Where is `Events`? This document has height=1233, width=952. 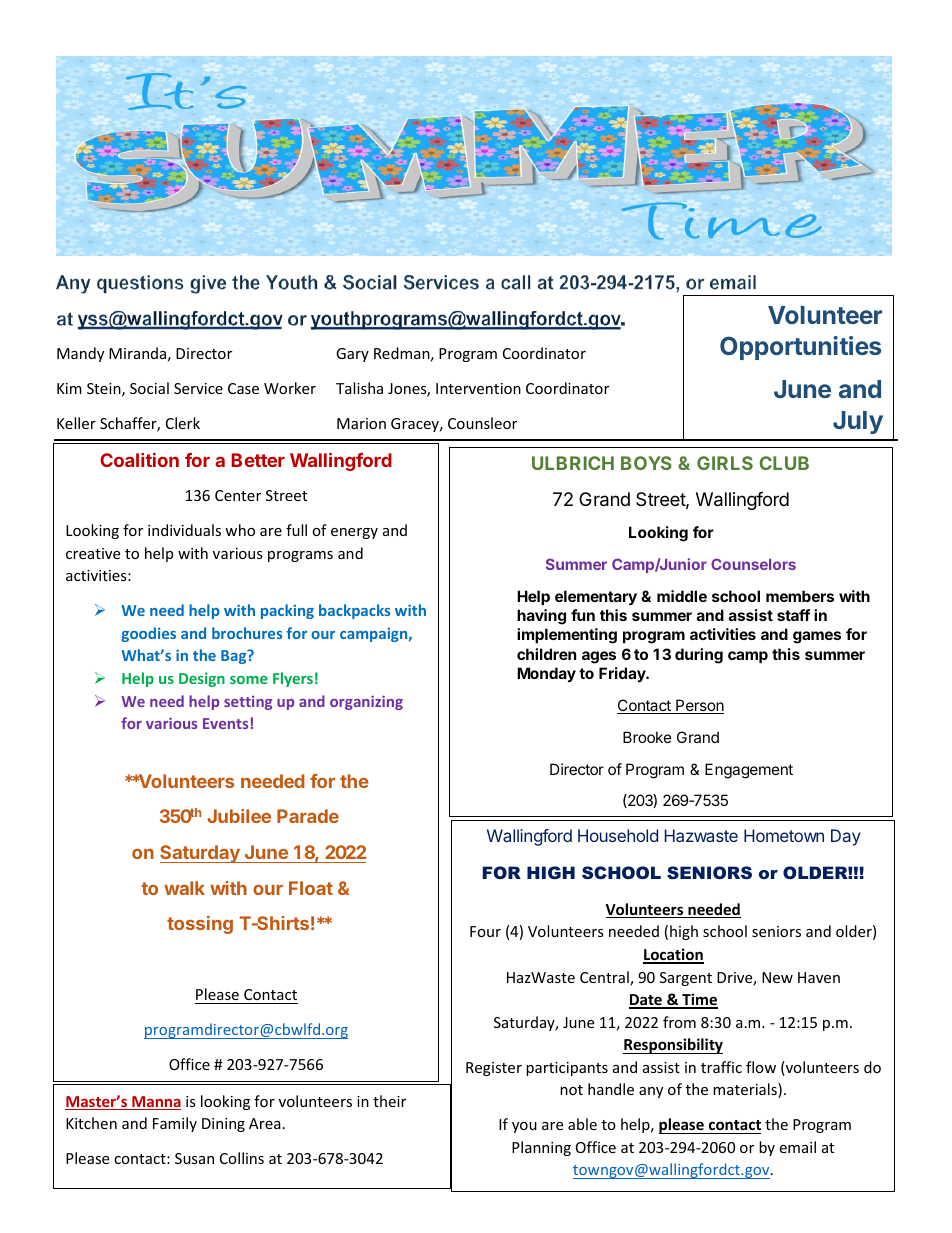 Events is located at coordinates (225, 723).
